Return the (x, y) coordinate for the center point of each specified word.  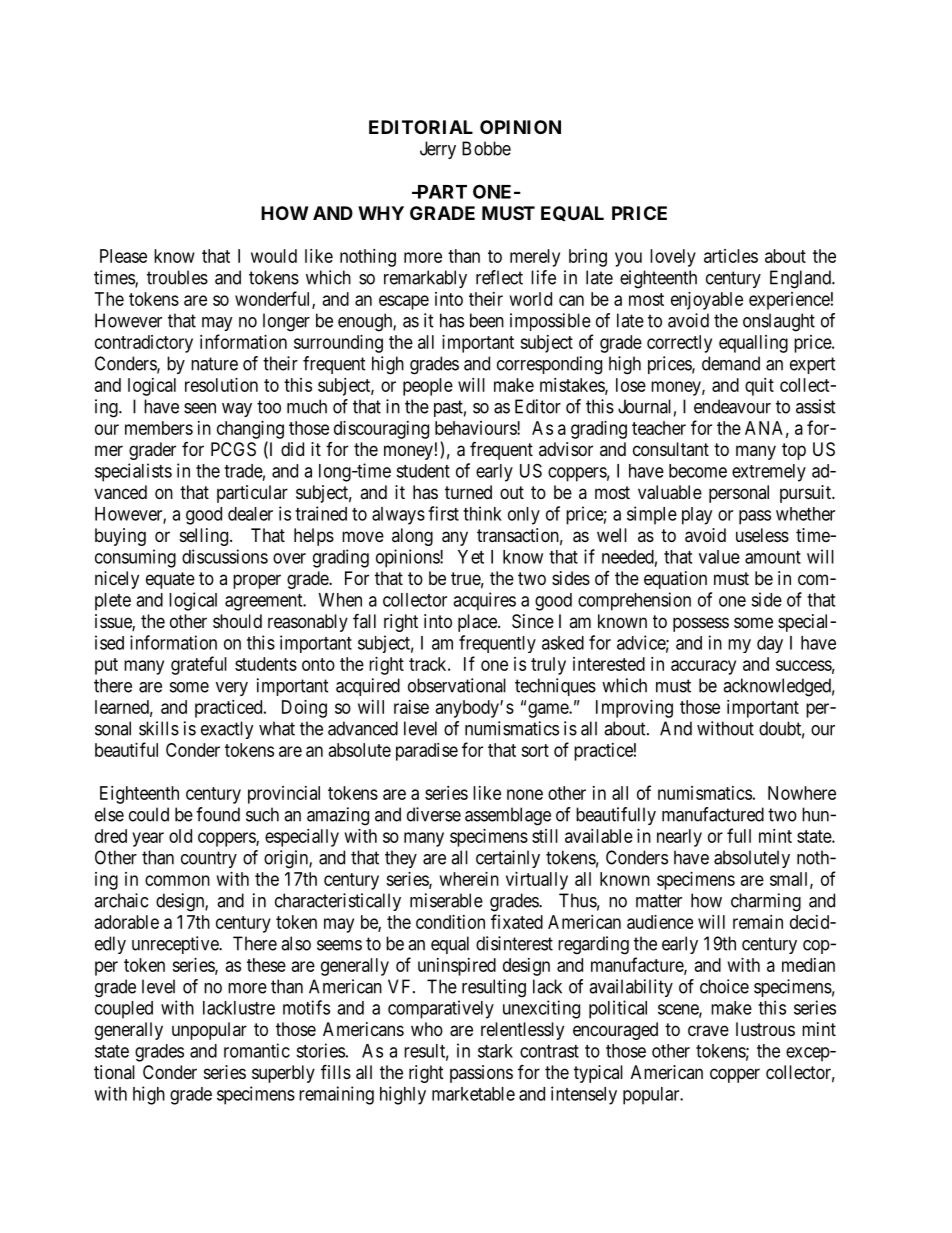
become (698, 471)
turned (468, 492)
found (218, 814)
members (159, 428)
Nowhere (802, 793)
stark (495, 1051)
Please (123, 256)
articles (731, 256)
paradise (427, 752)
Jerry (438, 150)
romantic (257, 1050)
